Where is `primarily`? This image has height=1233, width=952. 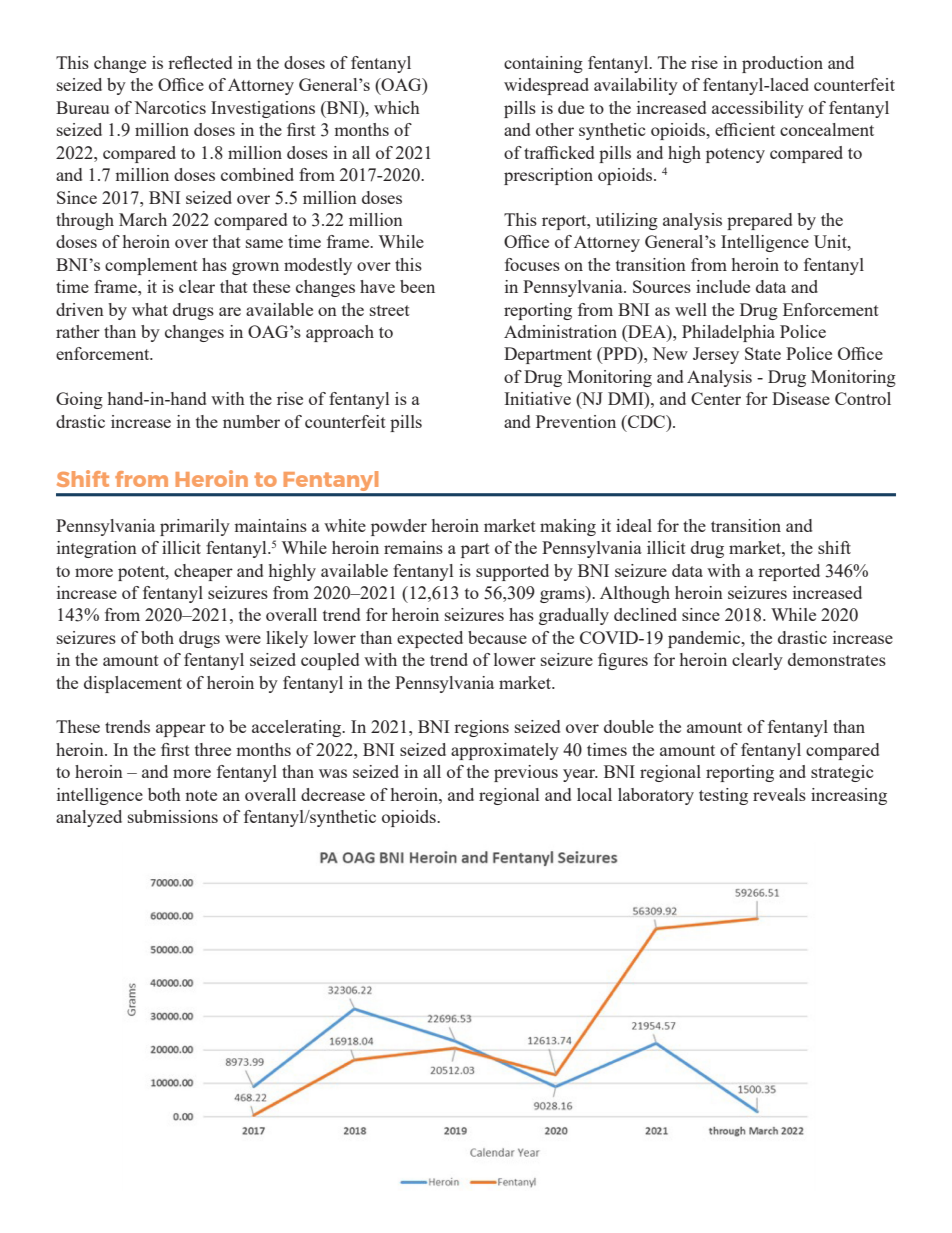
primarily is located at coordinates (195, 527).
